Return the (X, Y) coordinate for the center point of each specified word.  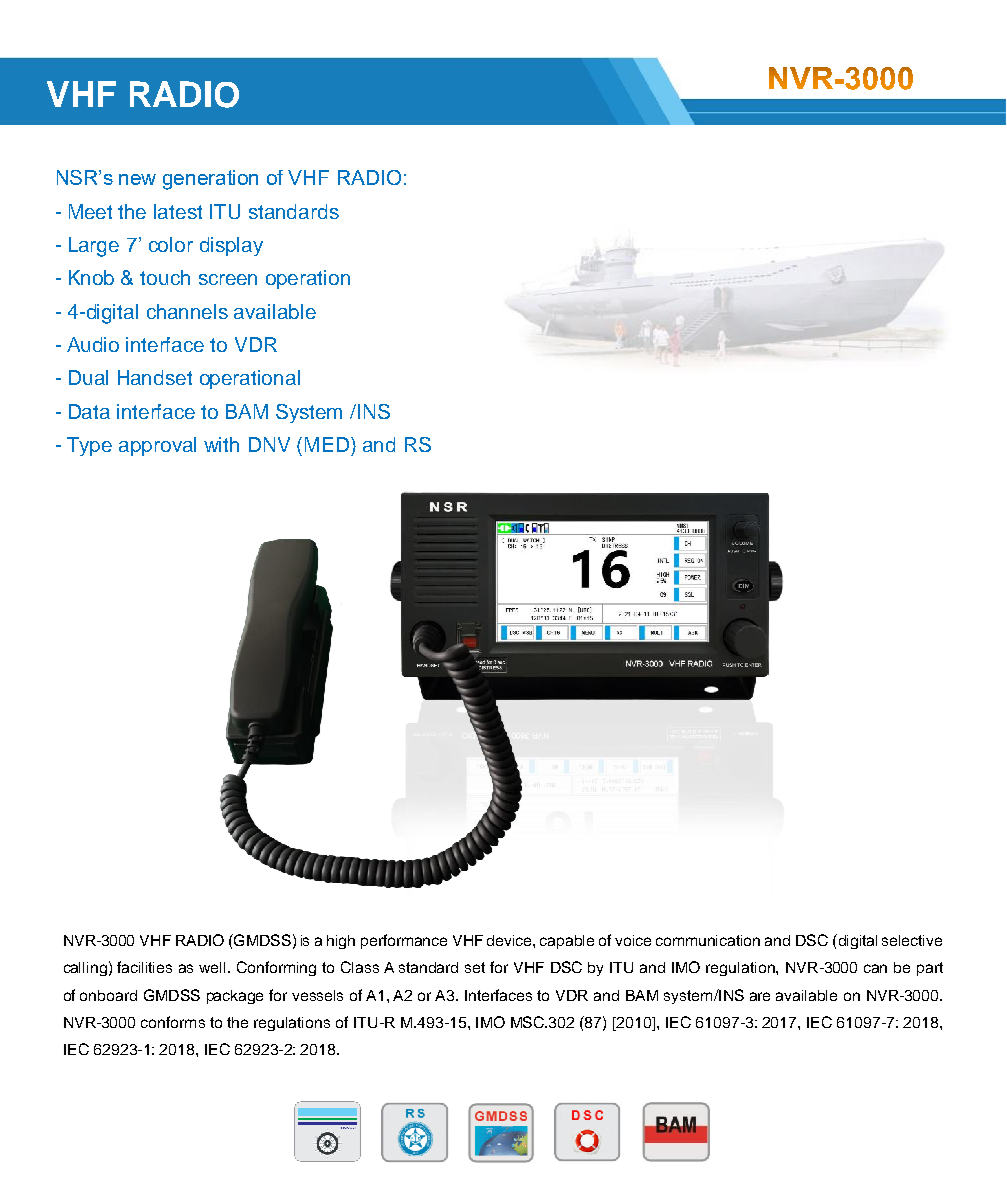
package (235, 997)
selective (912, 940)
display (231, 246)
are (760, 996)
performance (404, 941)
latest (178, 211)
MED (327, 444)
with (221, 444)
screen (228, 279)
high (341, 942)
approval (157, 446)
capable (567, 942)
